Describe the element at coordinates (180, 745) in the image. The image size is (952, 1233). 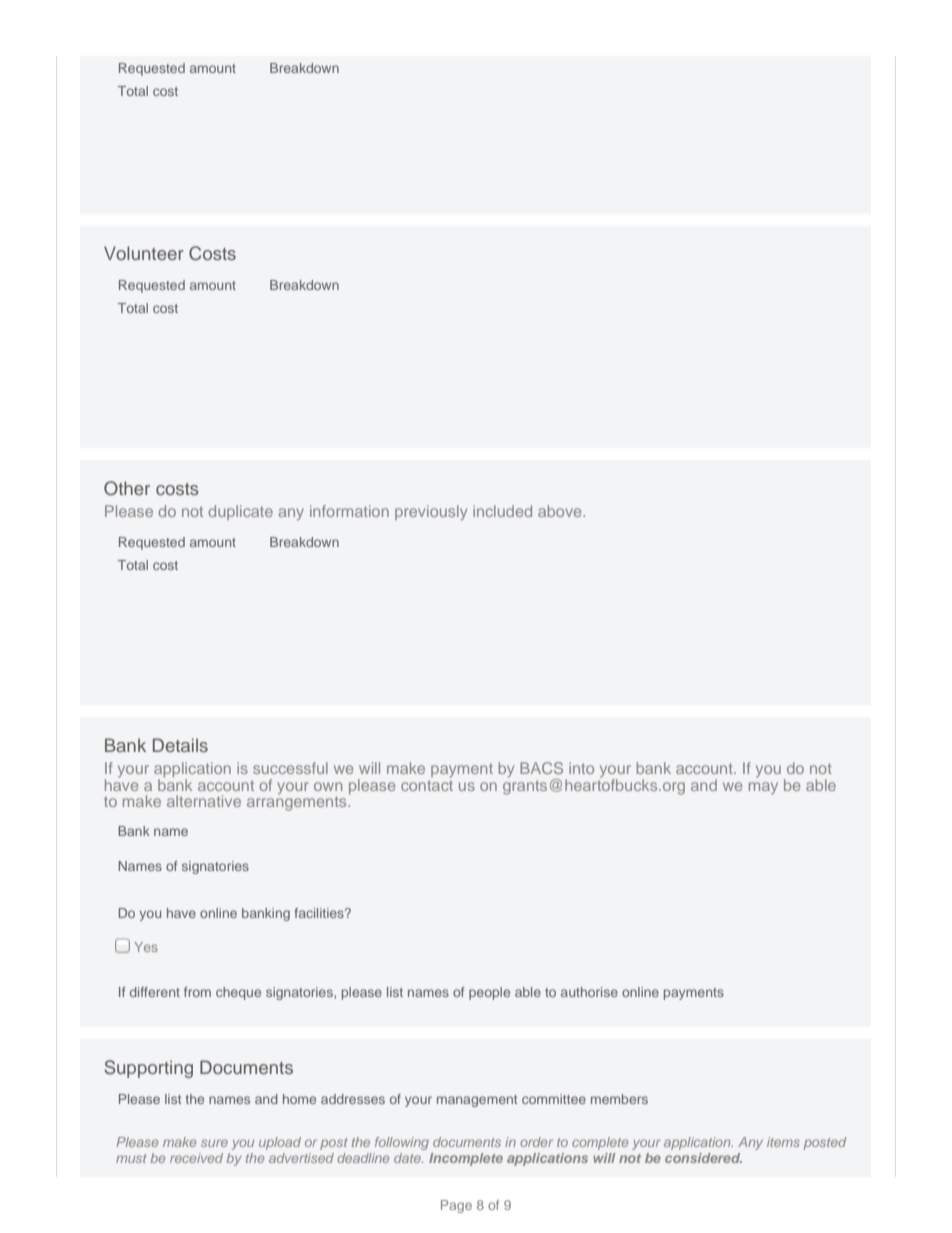
I see `Details` at that location.
